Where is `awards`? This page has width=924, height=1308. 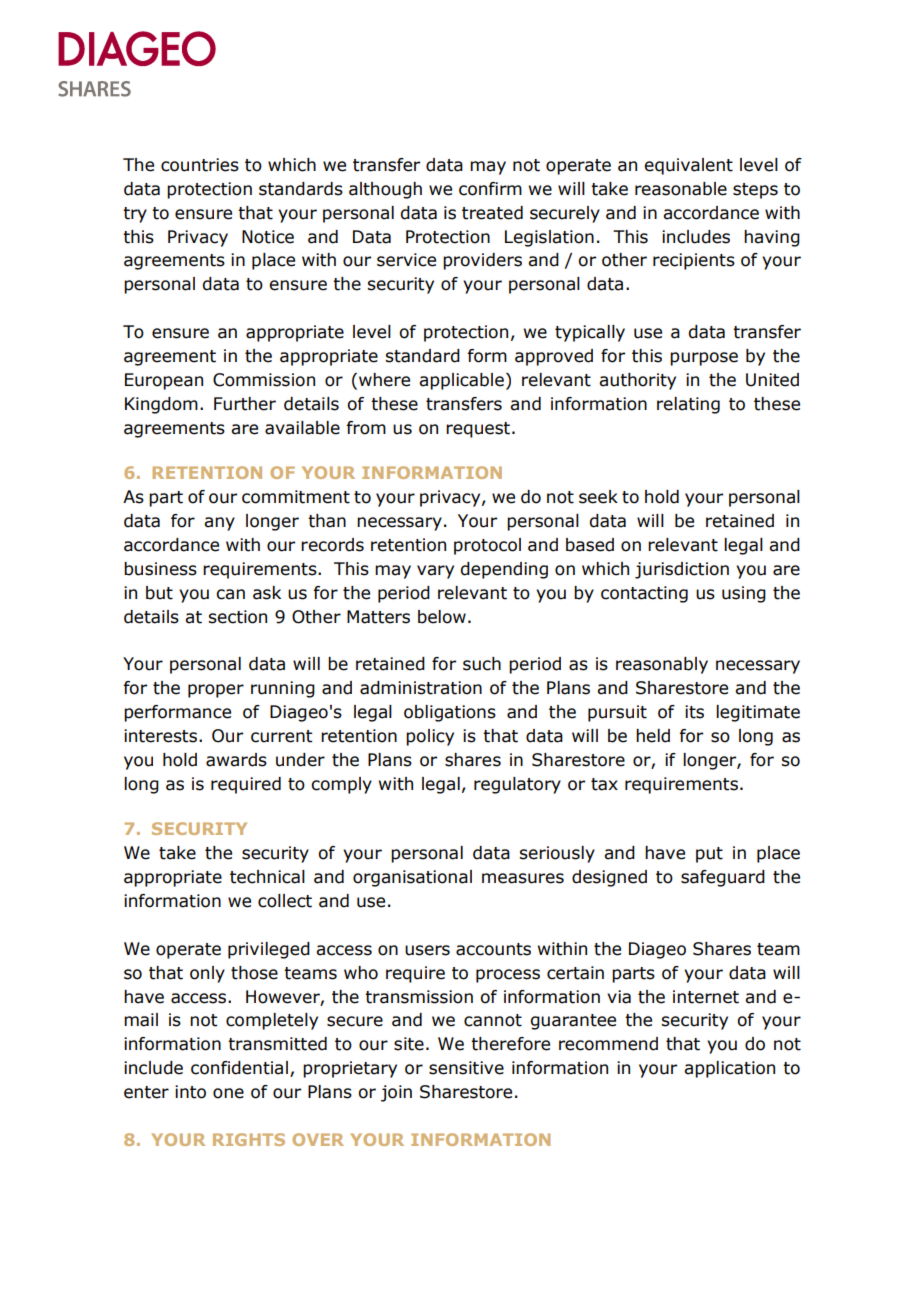
awards is located at coordinates (236, 760).
